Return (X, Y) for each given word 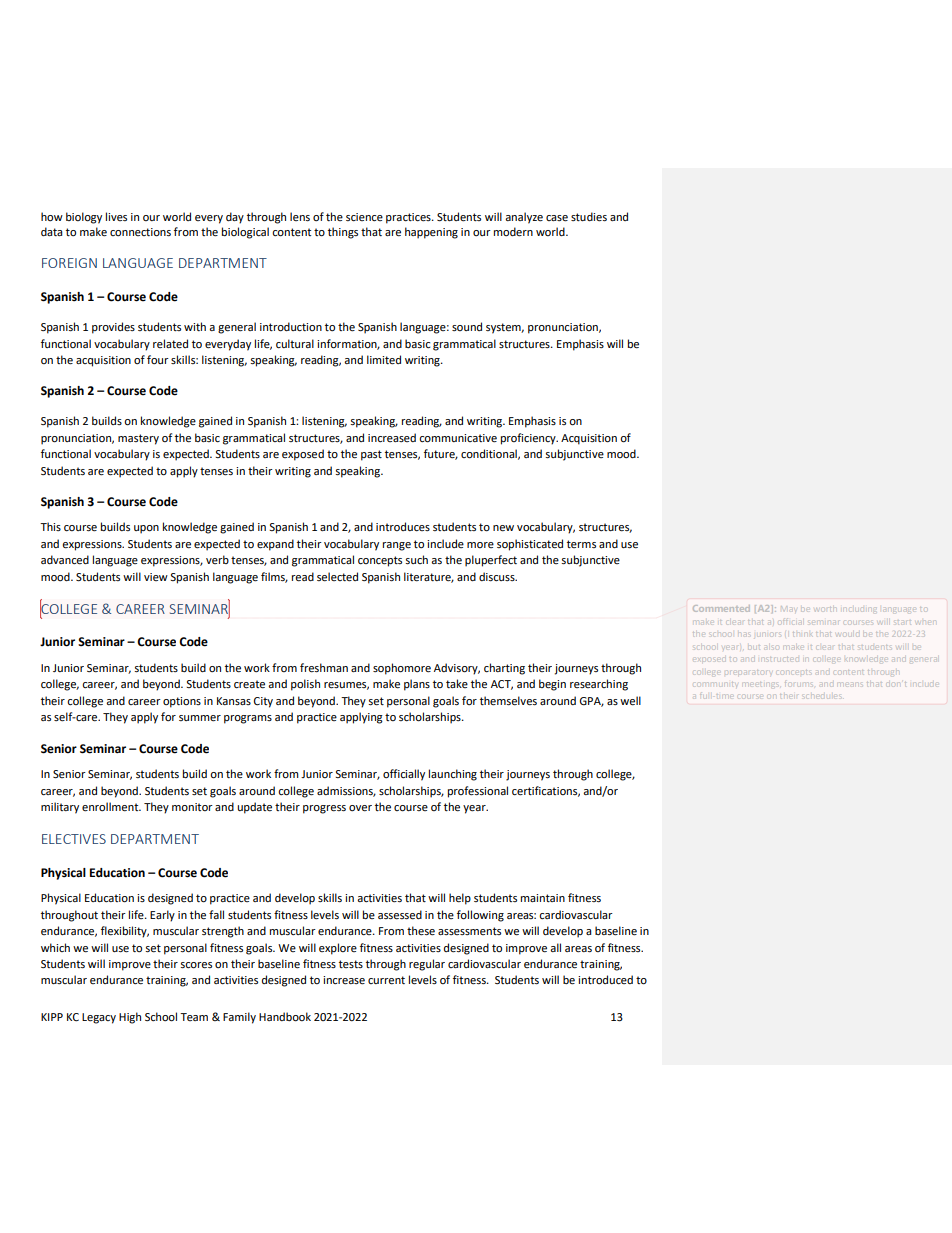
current (386, 980)
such (416, 560)
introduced (605, 979)
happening (431, 233)
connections (140, 232)
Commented (721, 608)
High (130, 1018)
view (156, 577)
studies (589, 217)
